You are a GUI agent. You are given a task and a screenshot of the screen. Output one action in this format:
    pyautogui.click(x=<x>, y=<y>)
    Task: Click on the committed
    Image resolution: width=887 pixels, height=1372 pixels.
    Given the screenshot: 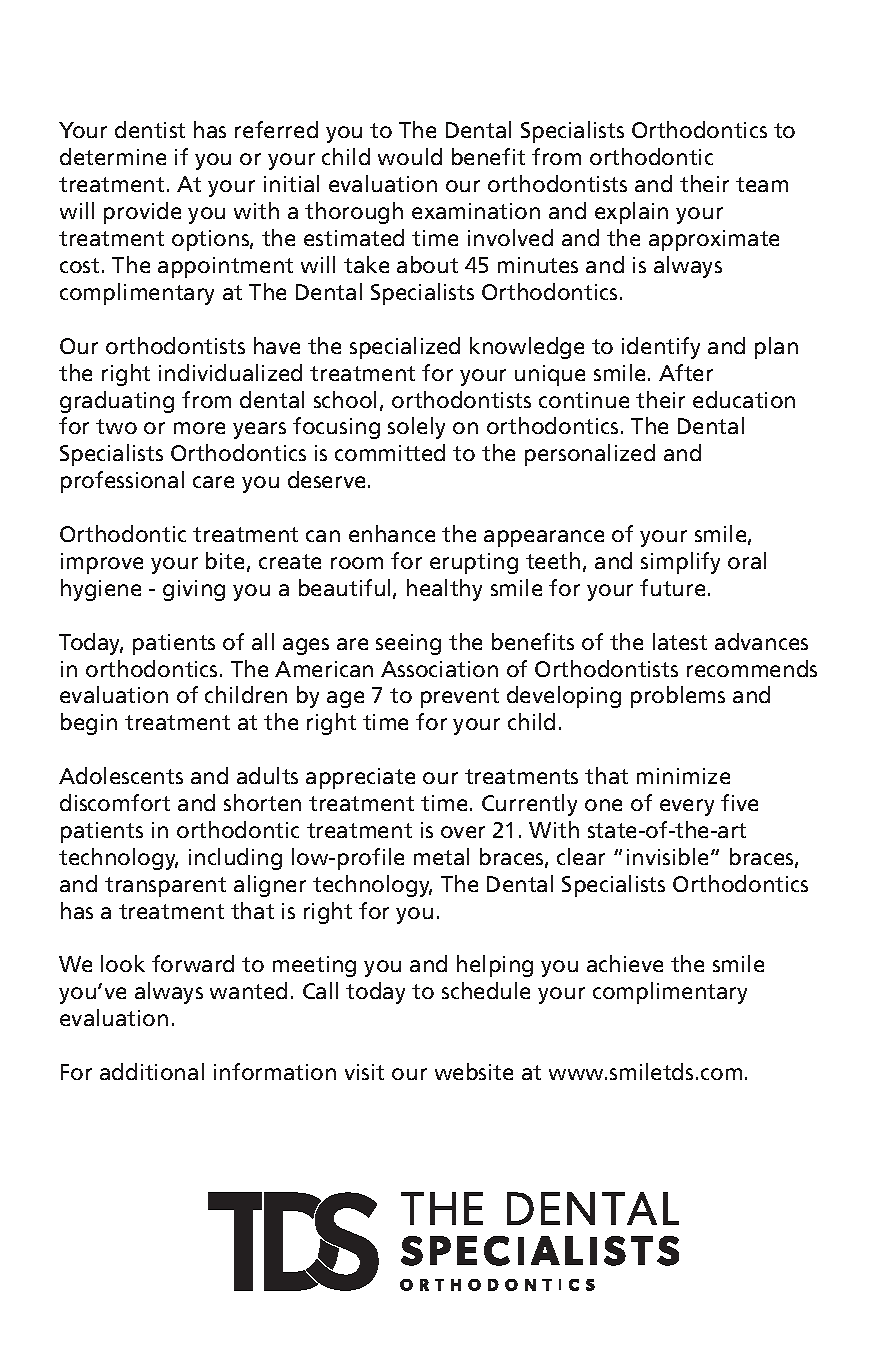 What is the action you would take?
    pyautogui.click(x=390, y=452)
